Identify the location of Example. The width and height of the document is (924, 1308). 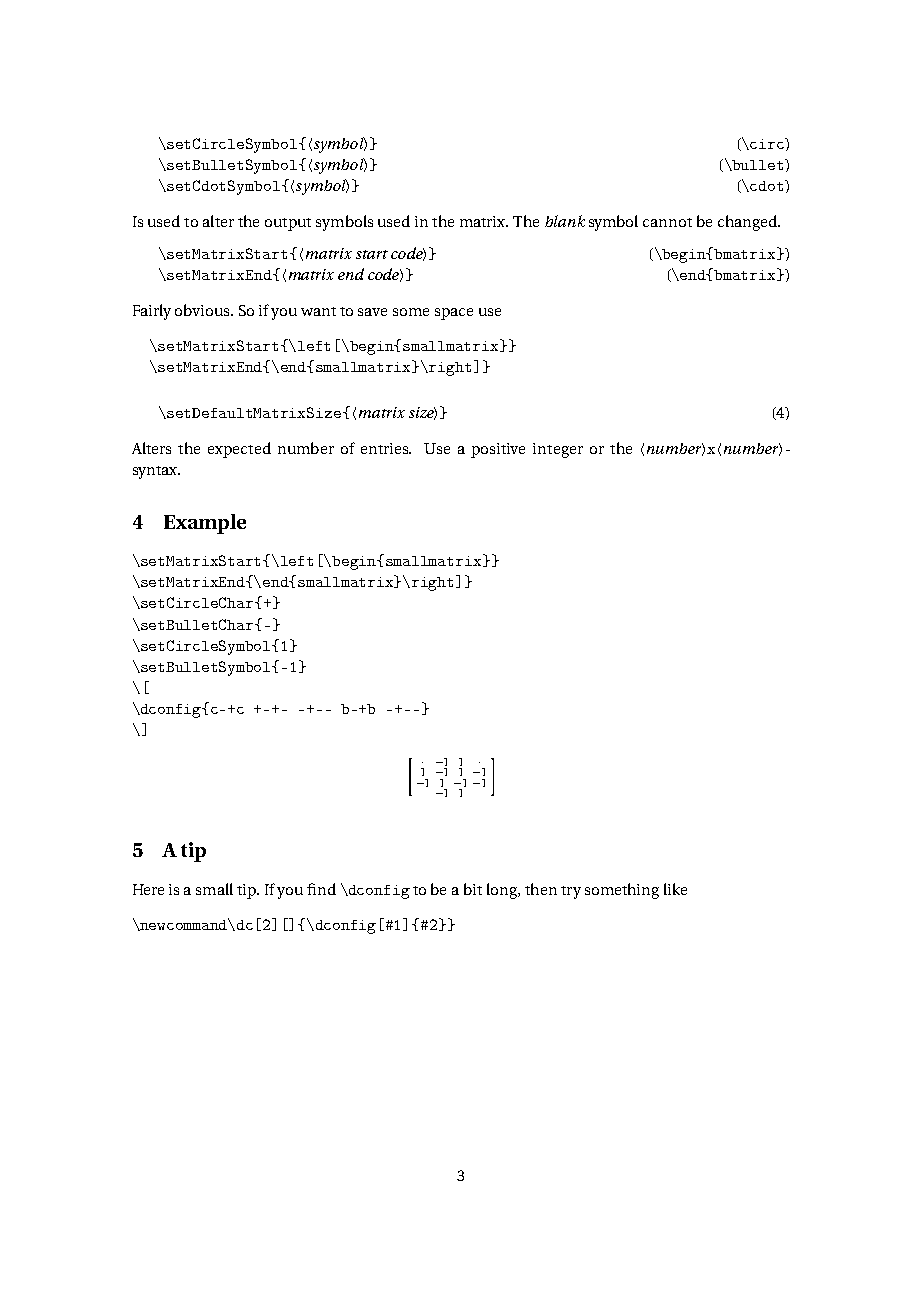
(205, 524).
